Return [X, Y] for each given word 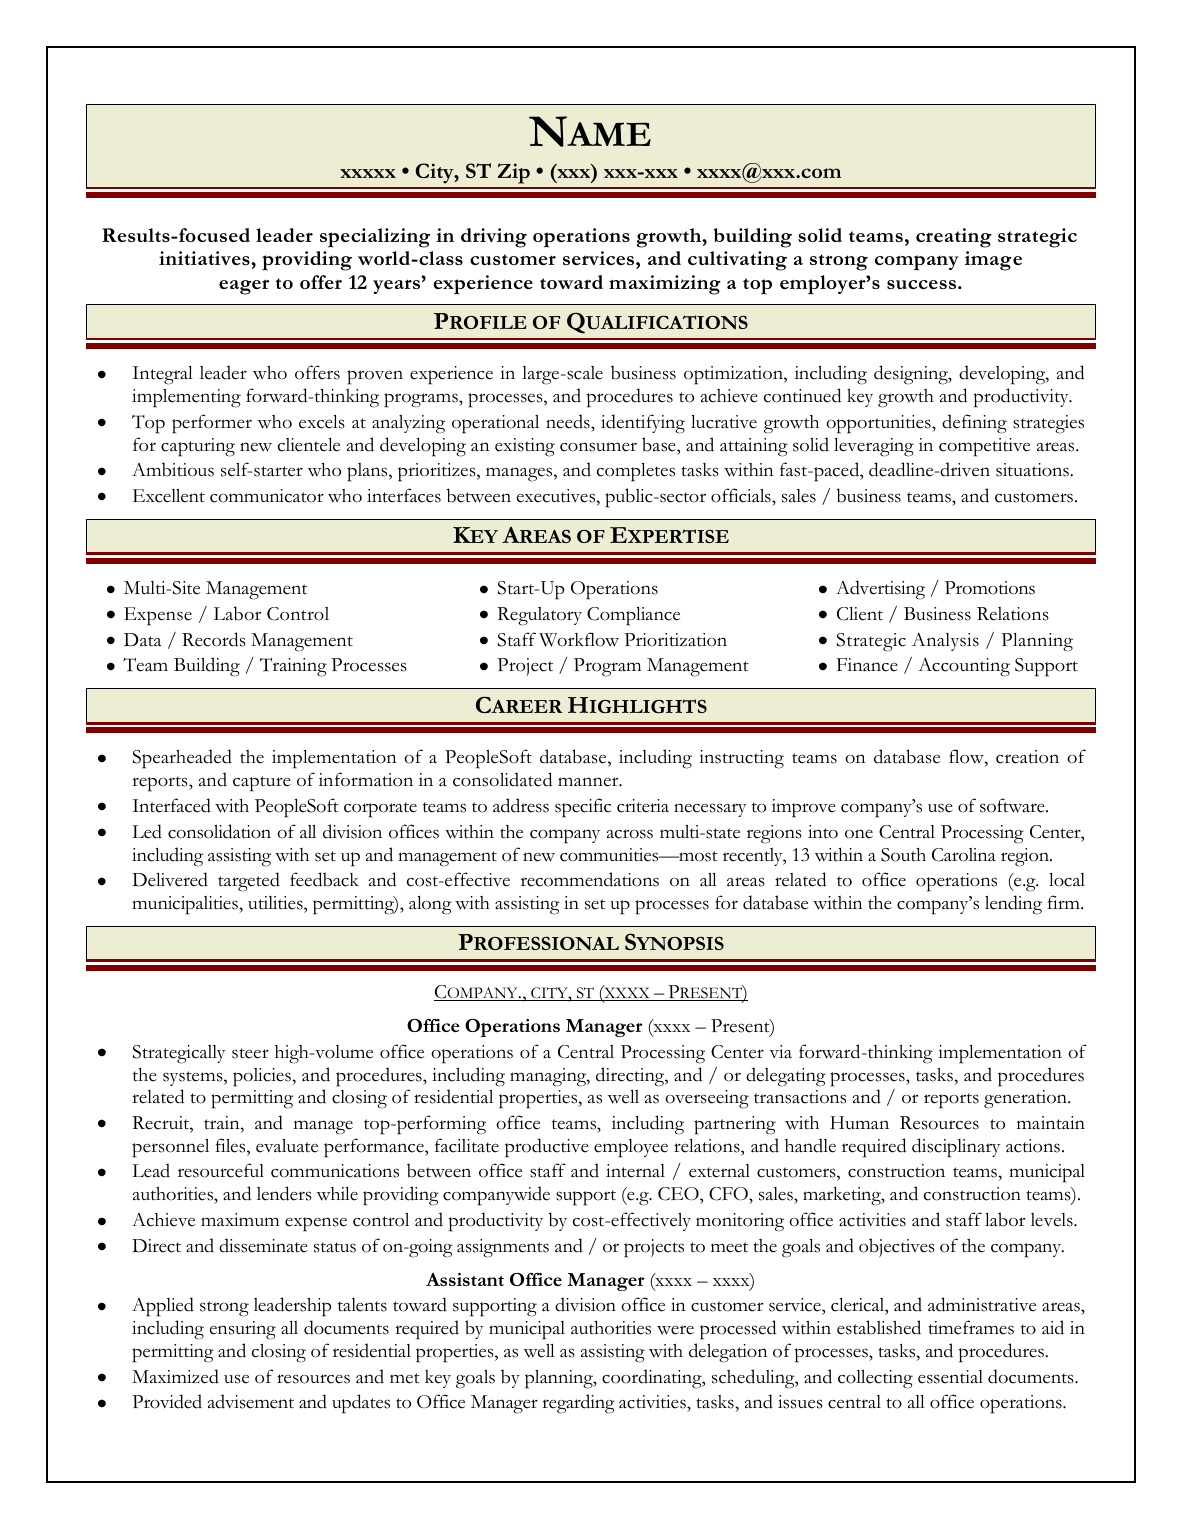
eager [244, 287]
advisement [250, 1401]
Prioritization [675, 640]
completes [636, 472]
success [923, 284]
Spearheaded [182, 759]
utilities [276, 903]
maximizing [665, 285]
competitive [984, 447]
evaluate [287, 1146]
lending [1013, 905]
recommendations [590, 879]
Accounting [964, 667]
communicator [267, 496]
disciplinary [956, 1148]
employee [631, 1148]
